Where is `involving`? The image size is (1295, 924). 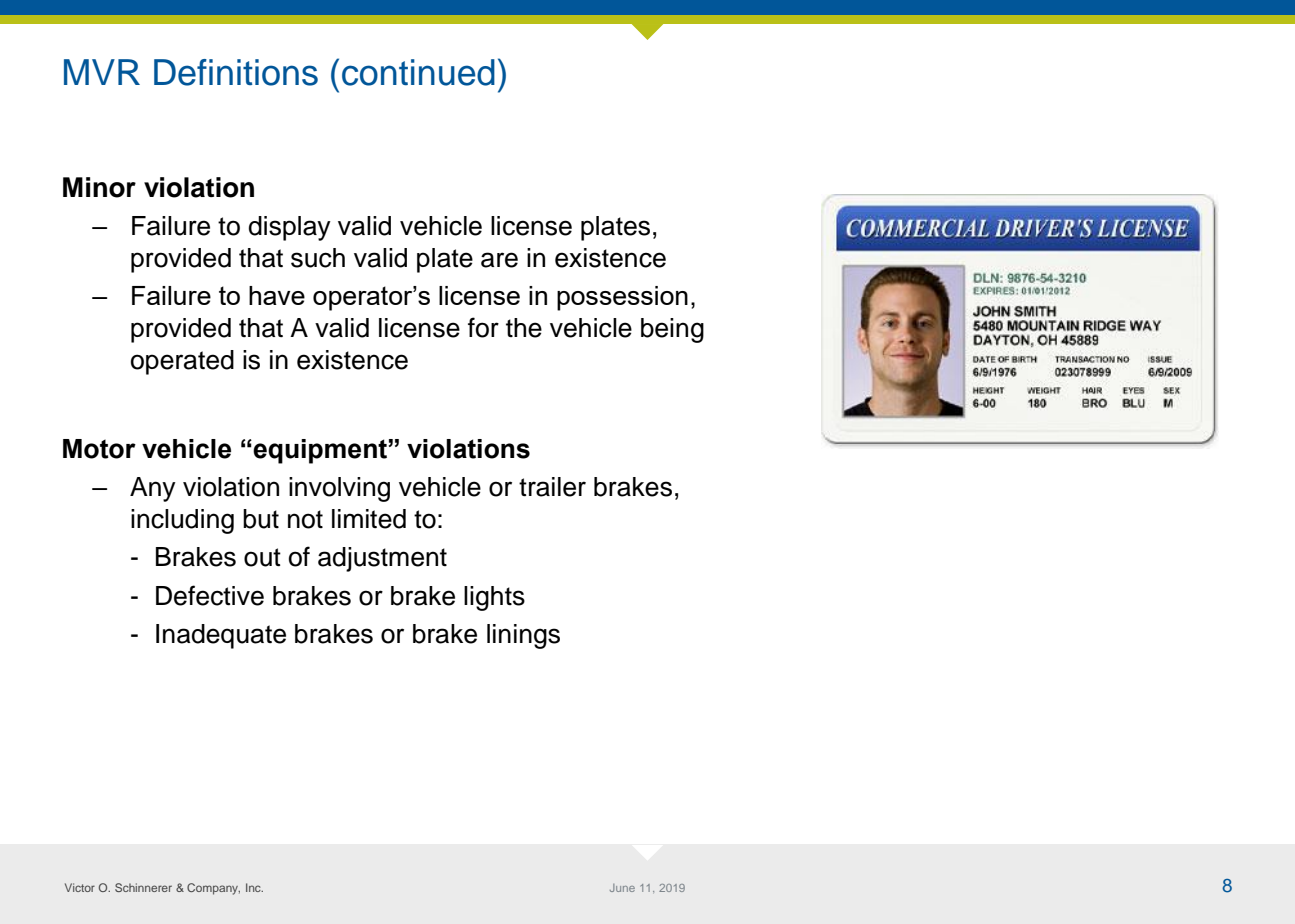
involving is located at coordinates (339, 489).
